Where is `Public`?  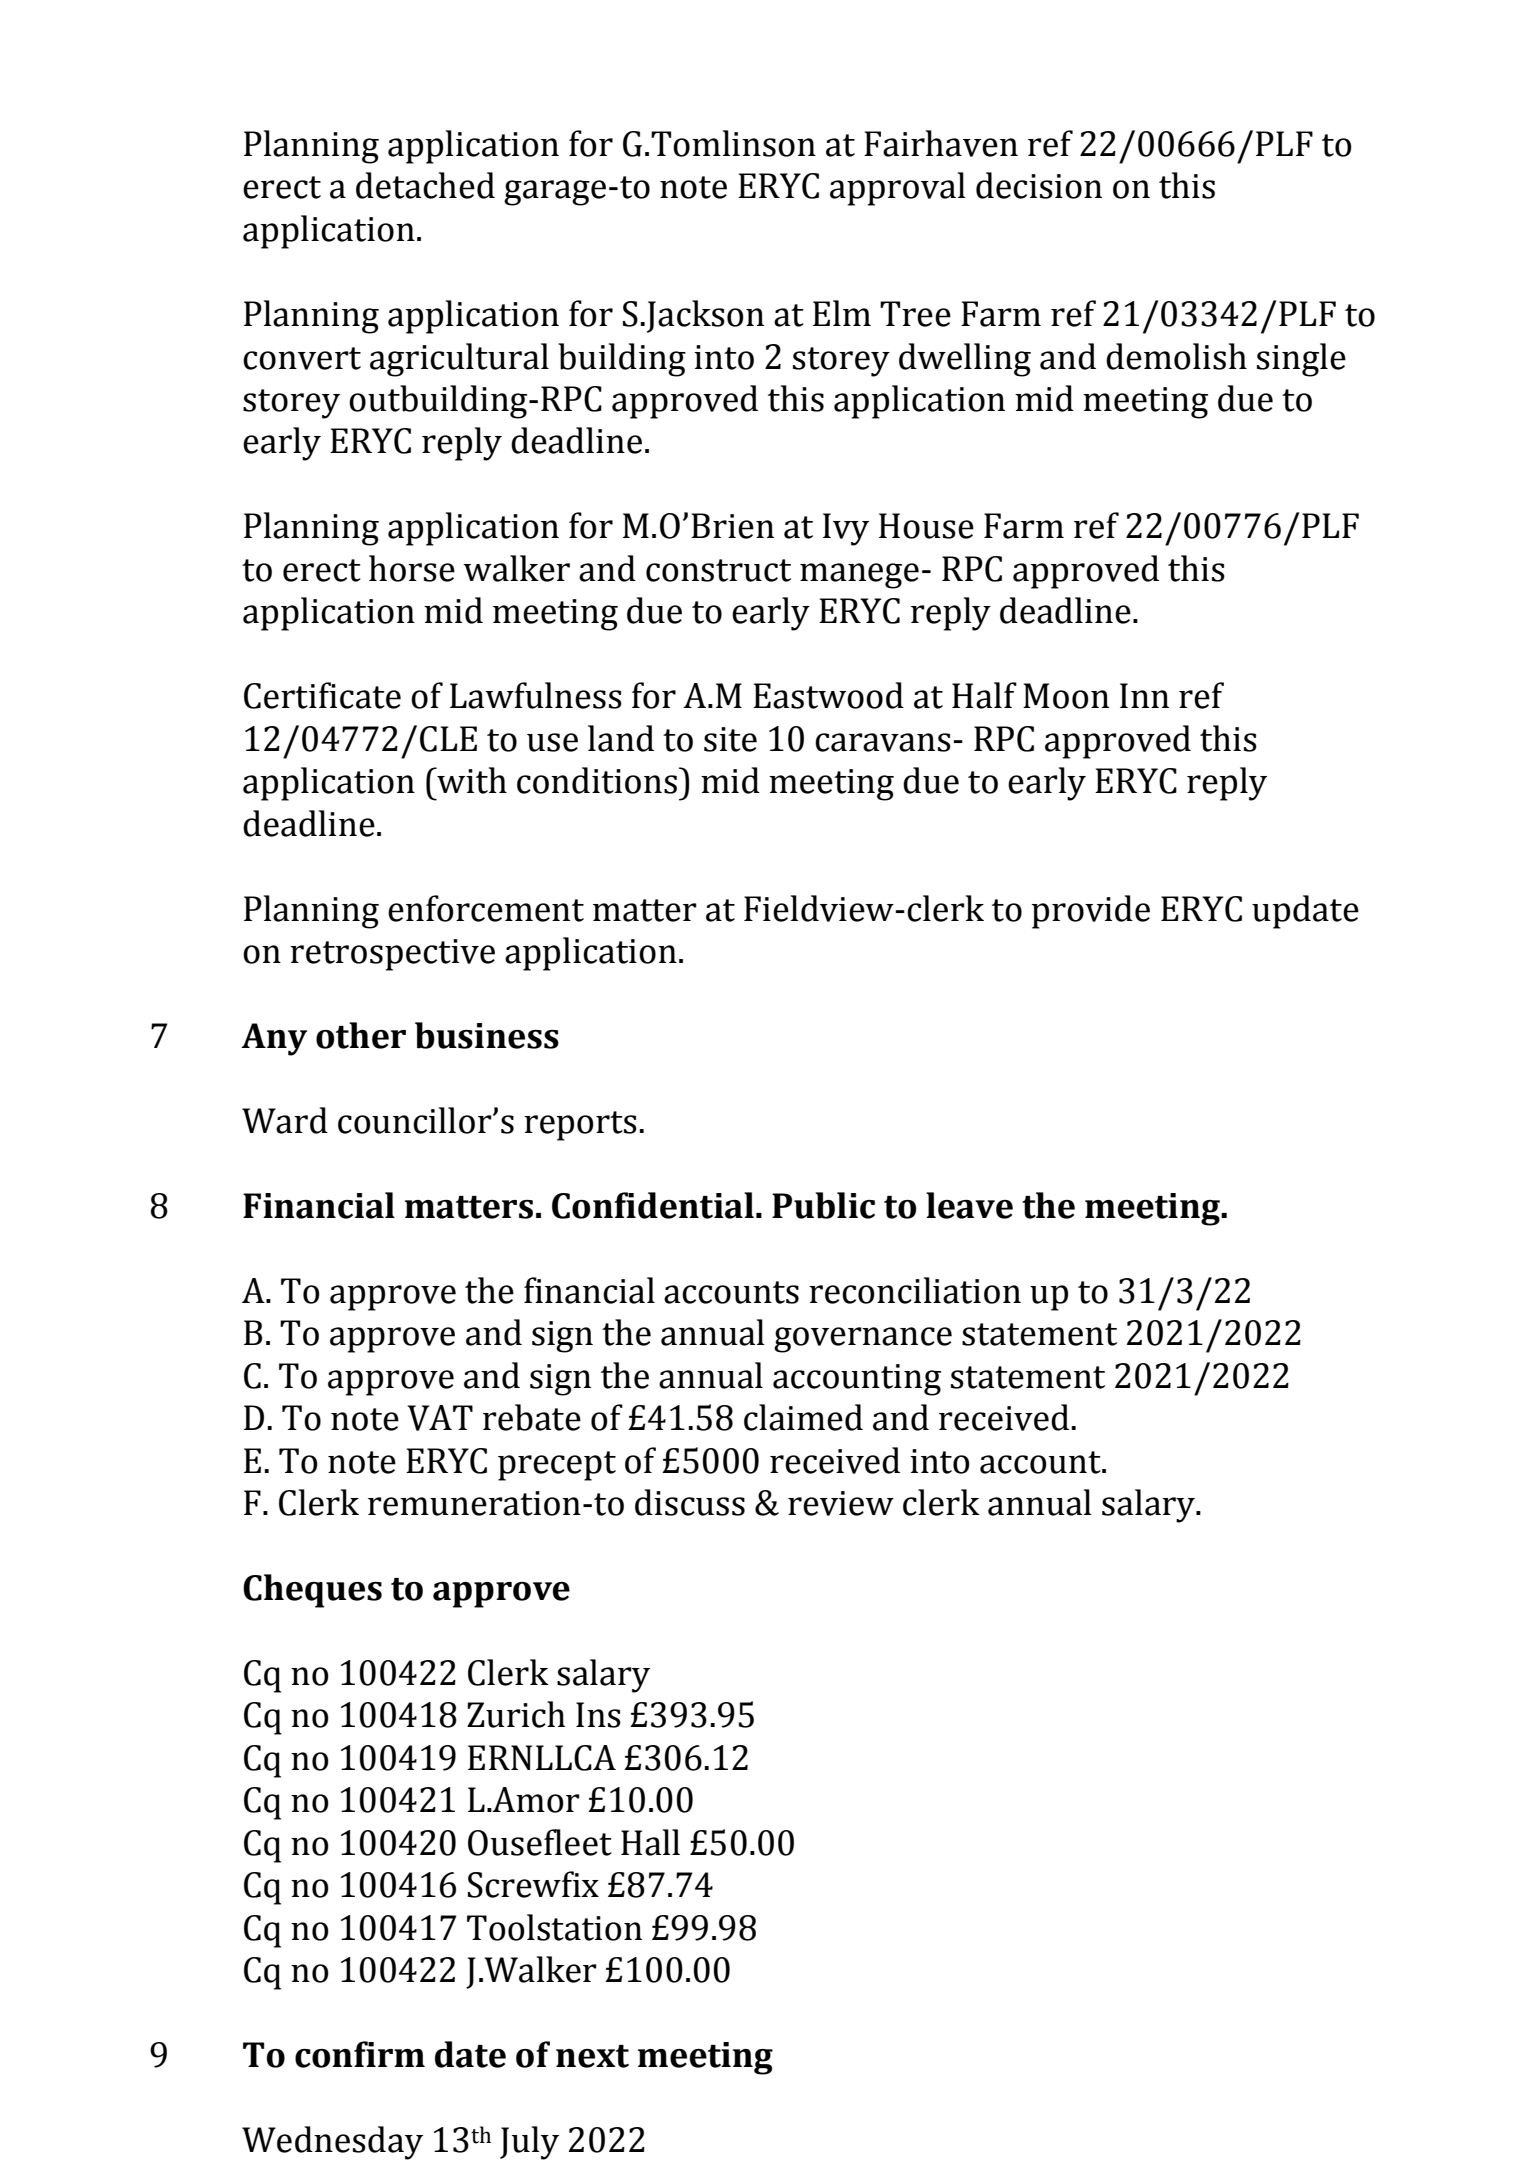 Public is located at coordinates (823, 1205).
